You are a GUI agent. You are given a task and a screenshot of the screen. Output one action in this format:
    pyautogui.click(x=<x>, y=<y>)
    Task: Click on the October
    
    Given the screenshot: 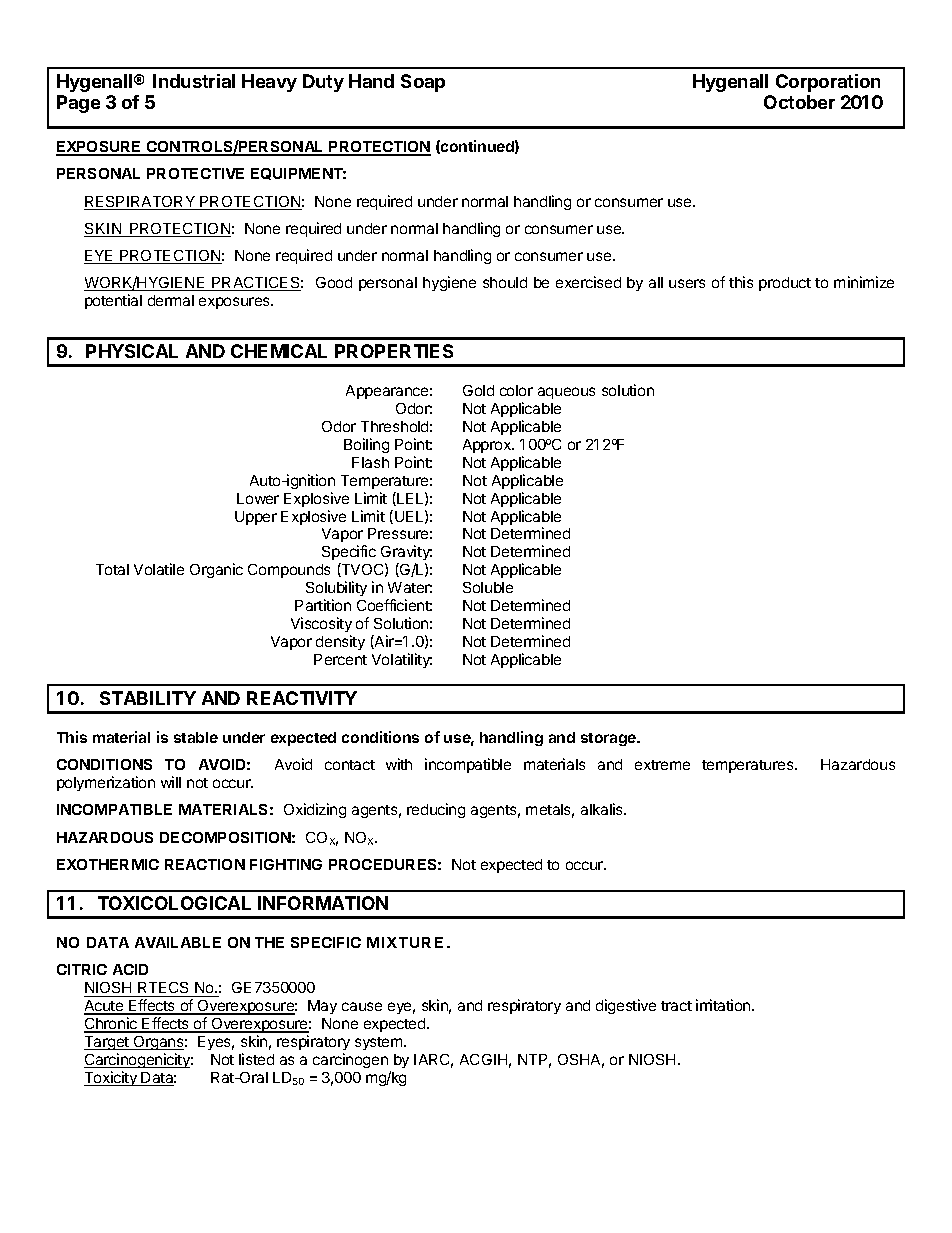 What is the action you would take?
    pyautogui.click(x=799, y=102)
